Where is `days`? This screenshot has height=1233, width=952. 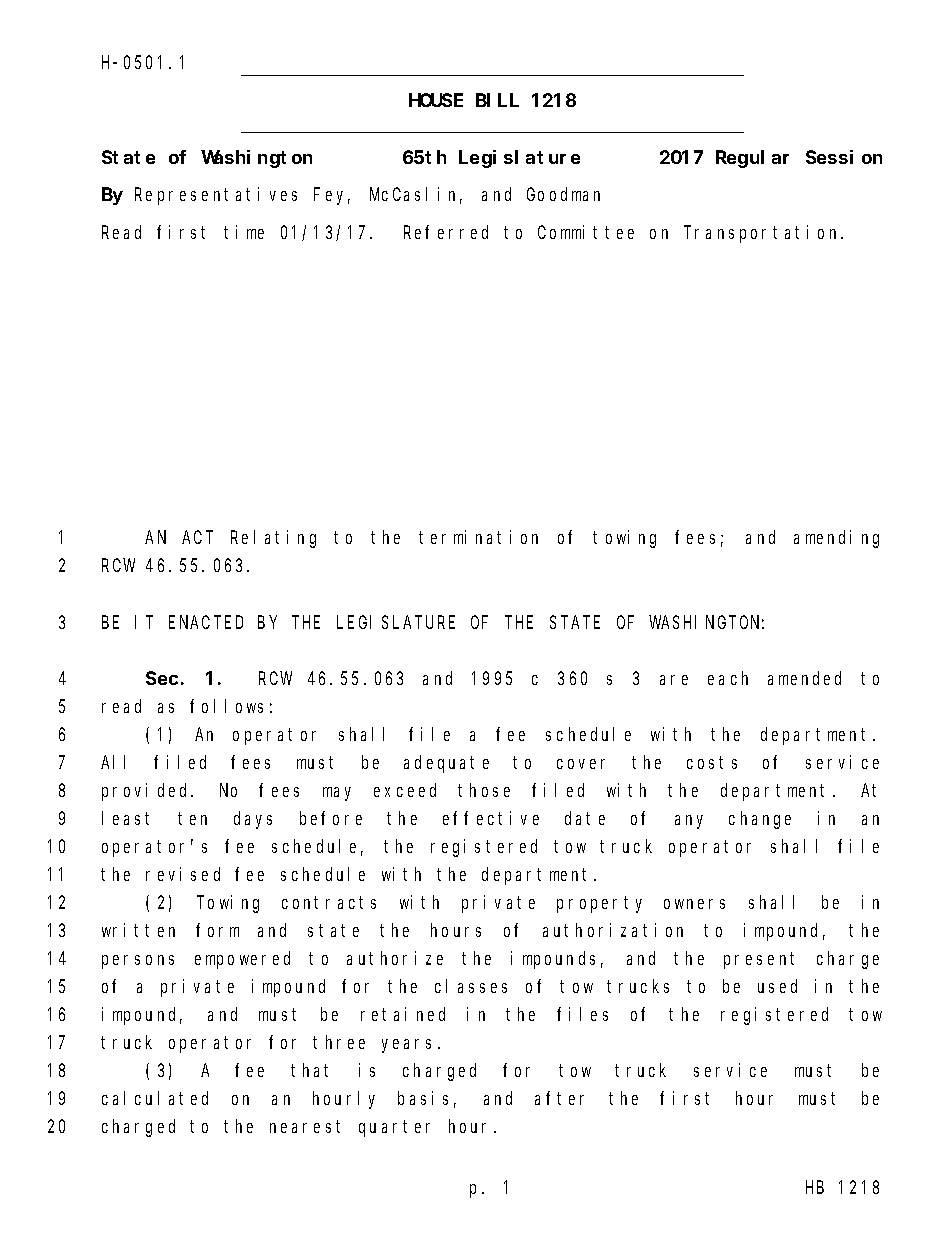
days is located at coordinates (253, 820).
